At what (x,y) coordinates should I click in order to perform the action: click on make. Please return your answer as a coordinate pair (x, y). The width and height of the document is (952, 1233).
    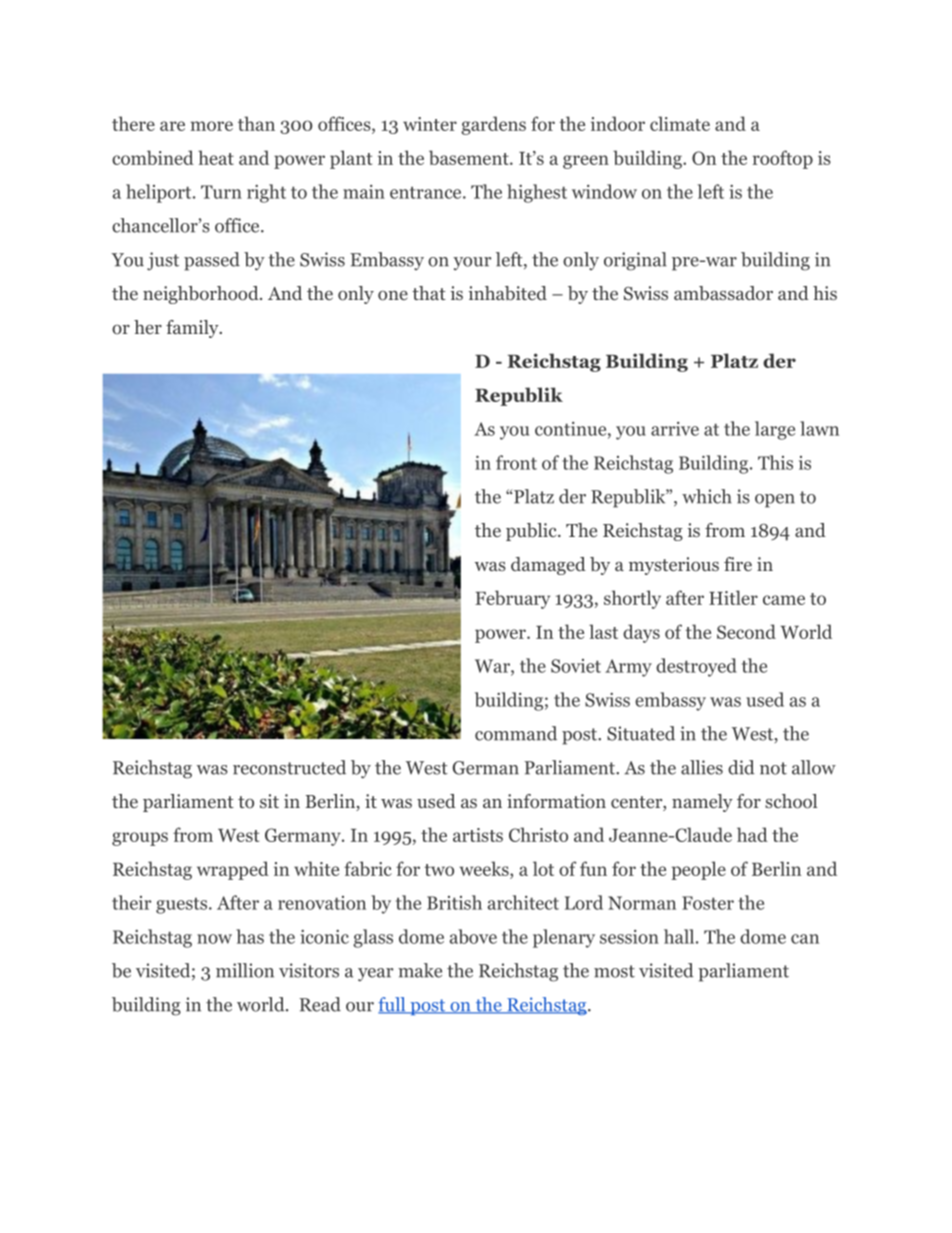
    Looking at the image, I should click on (420, 970).
